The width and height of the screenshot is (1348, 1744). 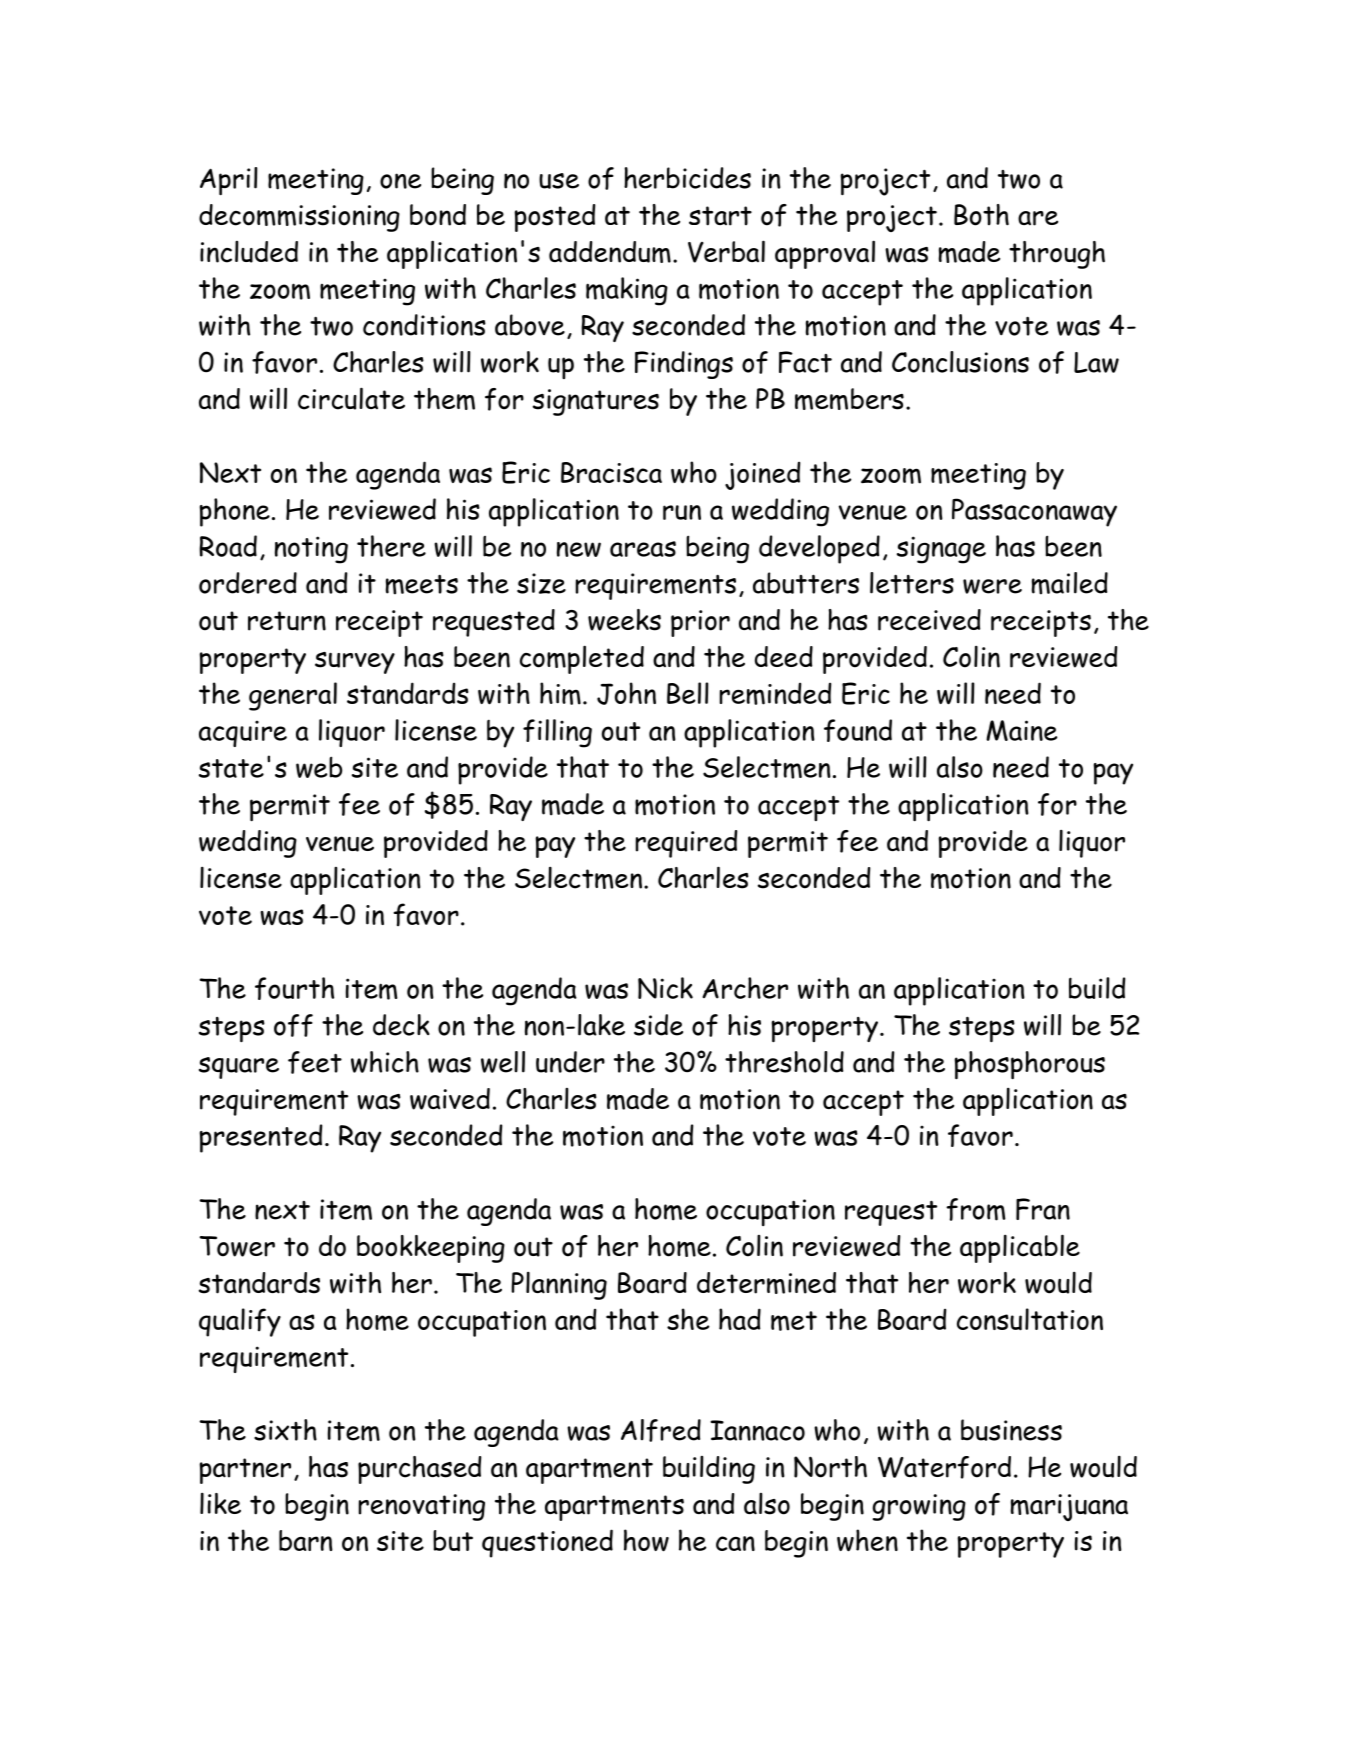 I want to click on how, so click(x=646, y=1540).
